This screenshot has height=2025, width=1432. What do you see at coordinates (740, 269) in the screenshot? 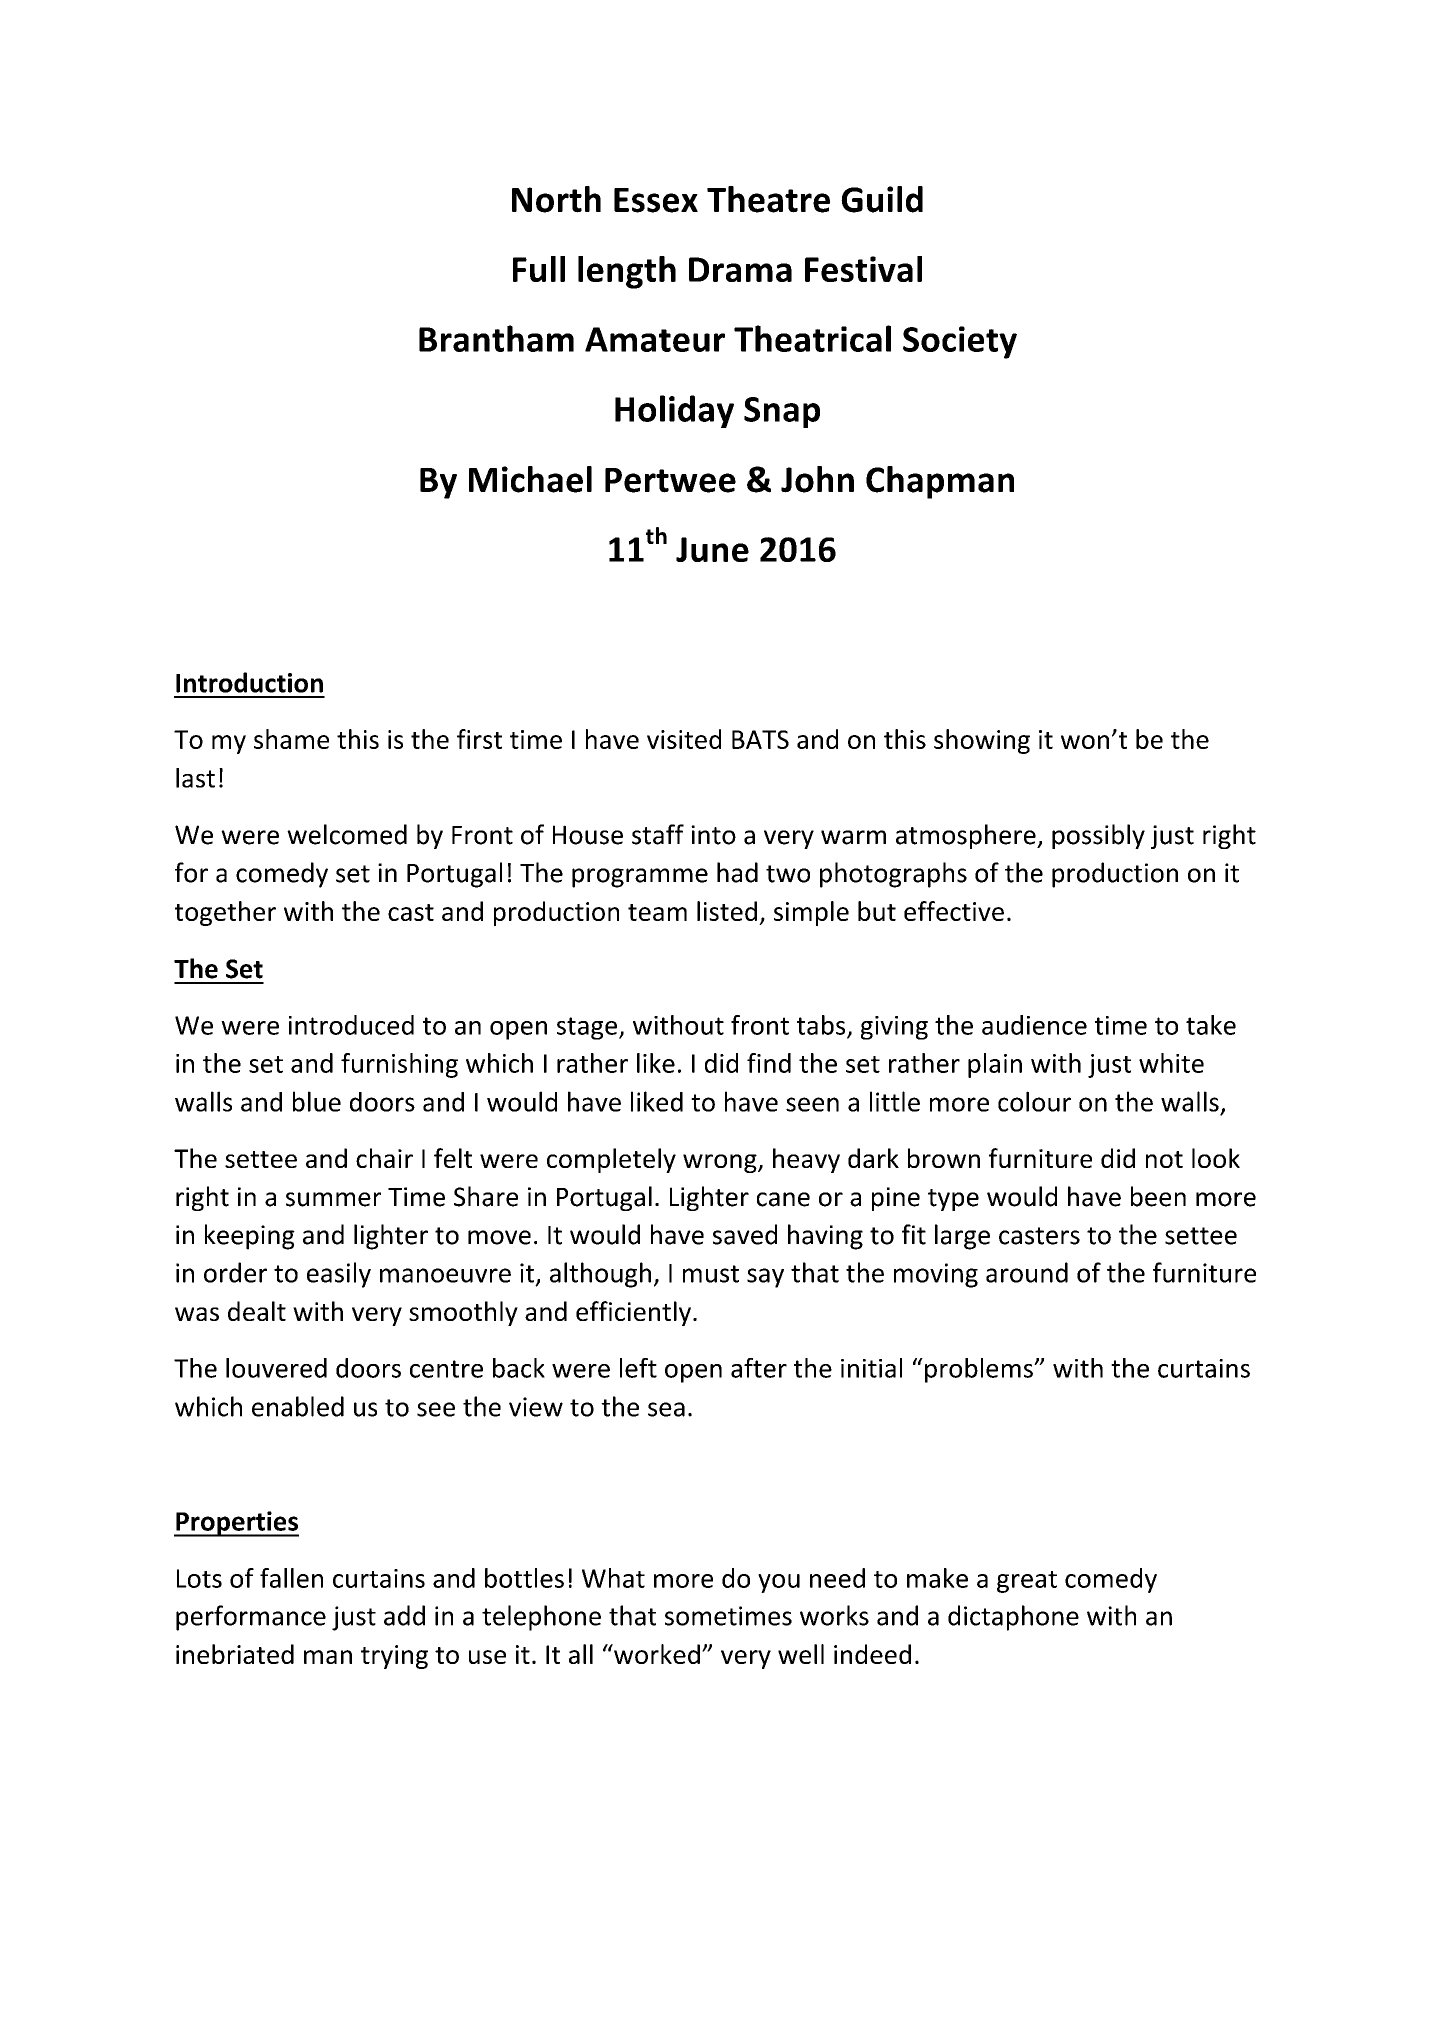
I see `Drama` at bounding box center [740, 269].
